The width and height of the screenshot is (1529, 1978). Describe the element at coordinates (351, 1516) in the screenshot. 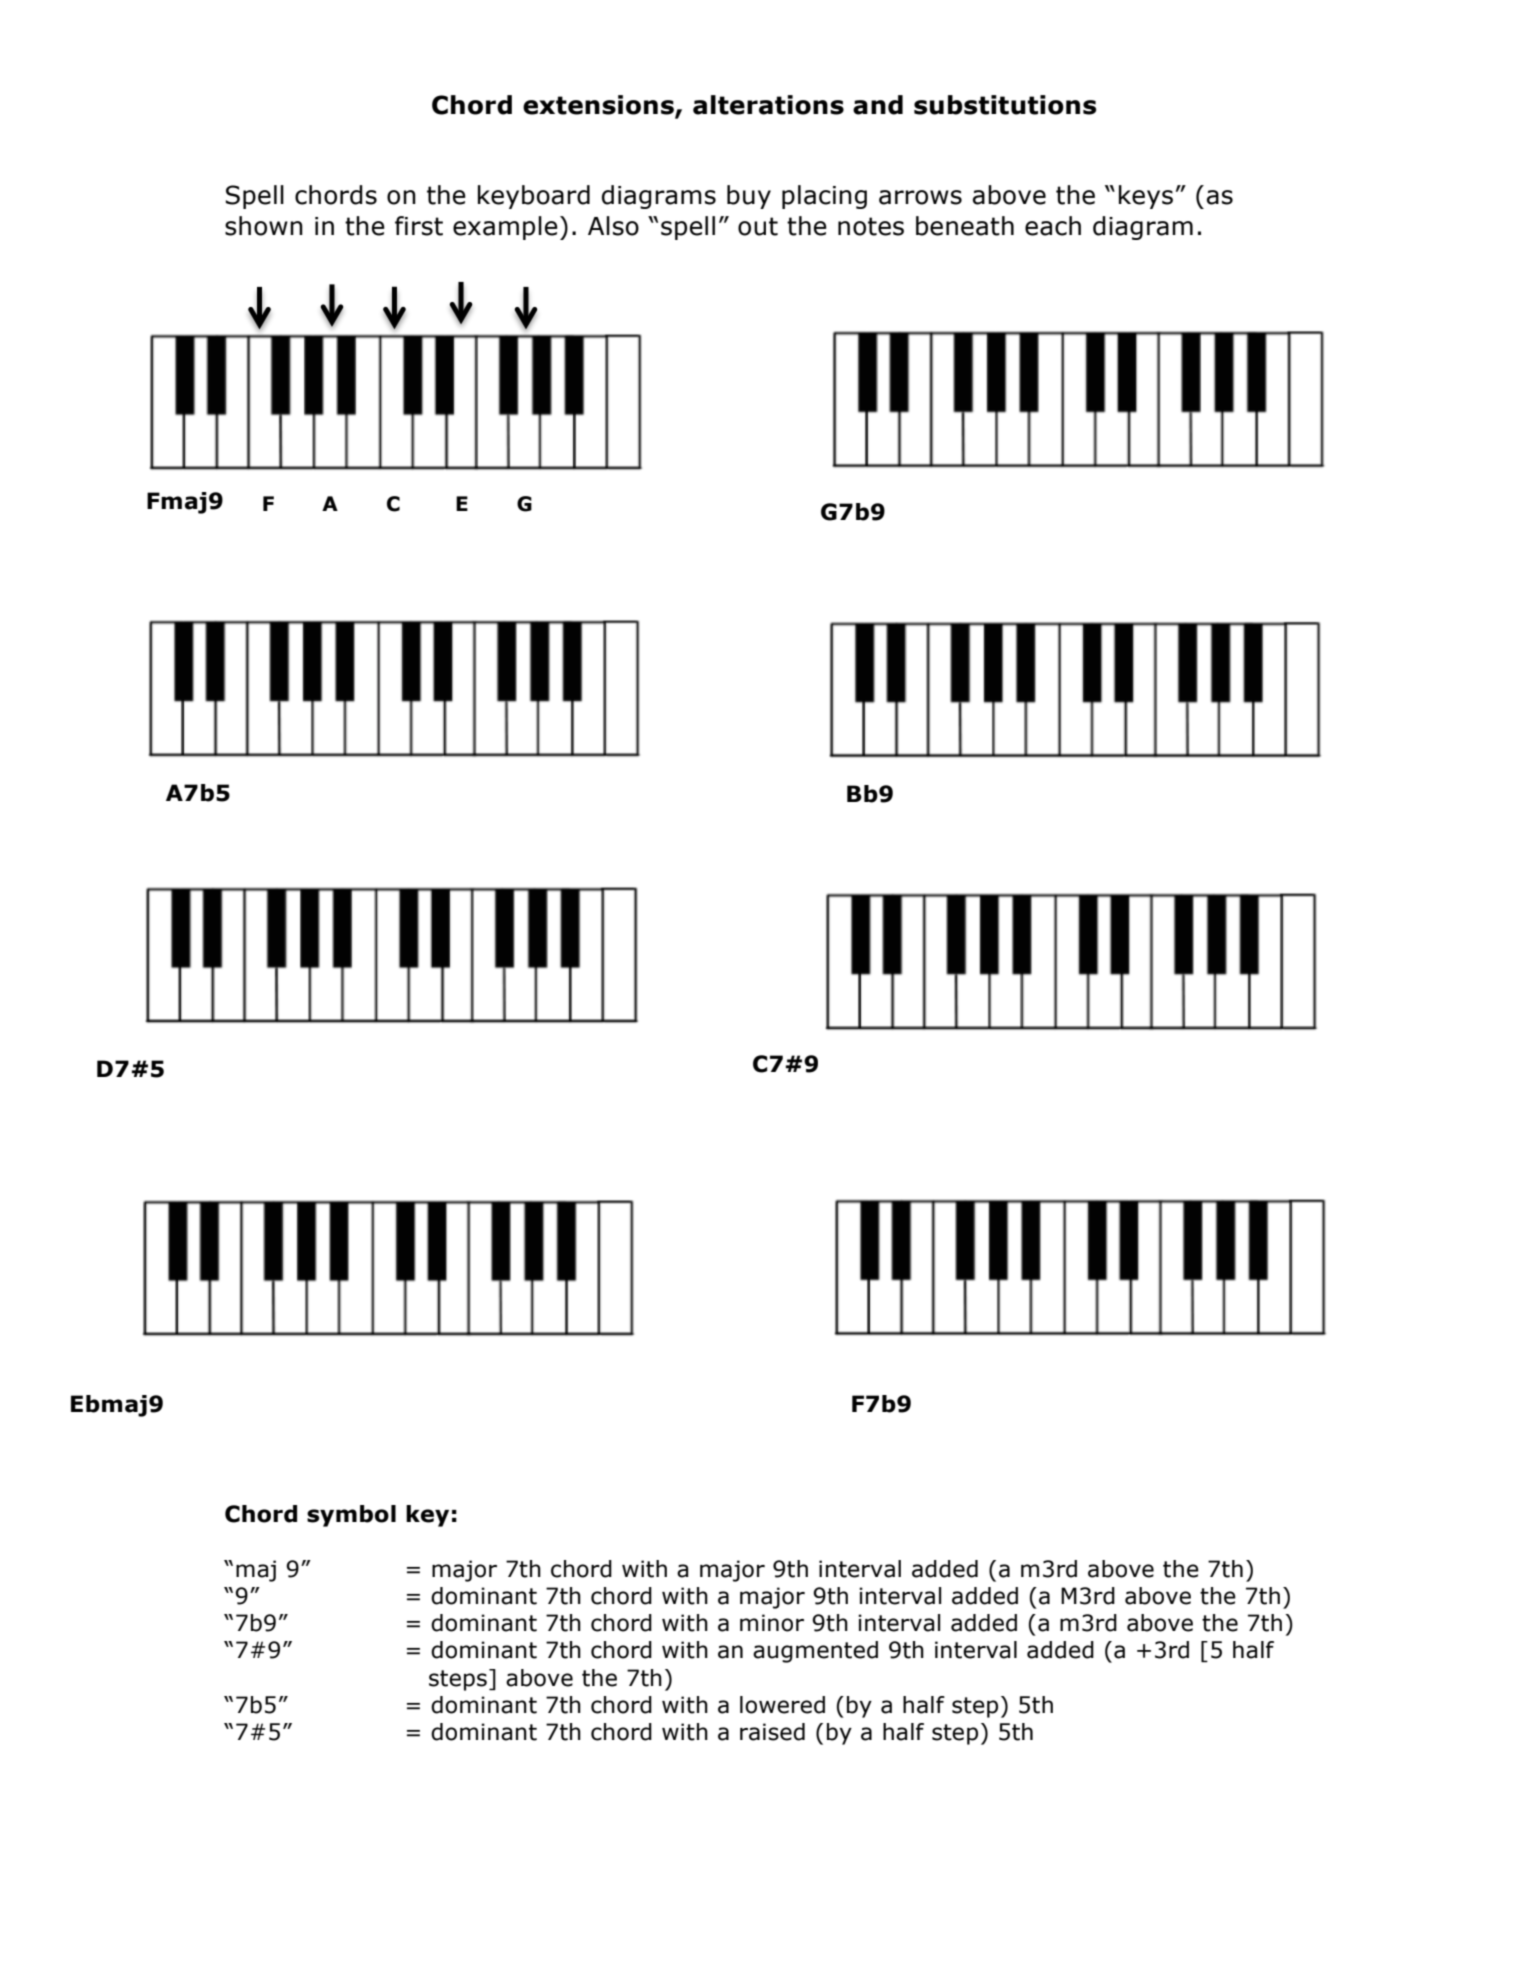

I see `symbol` at that location.
